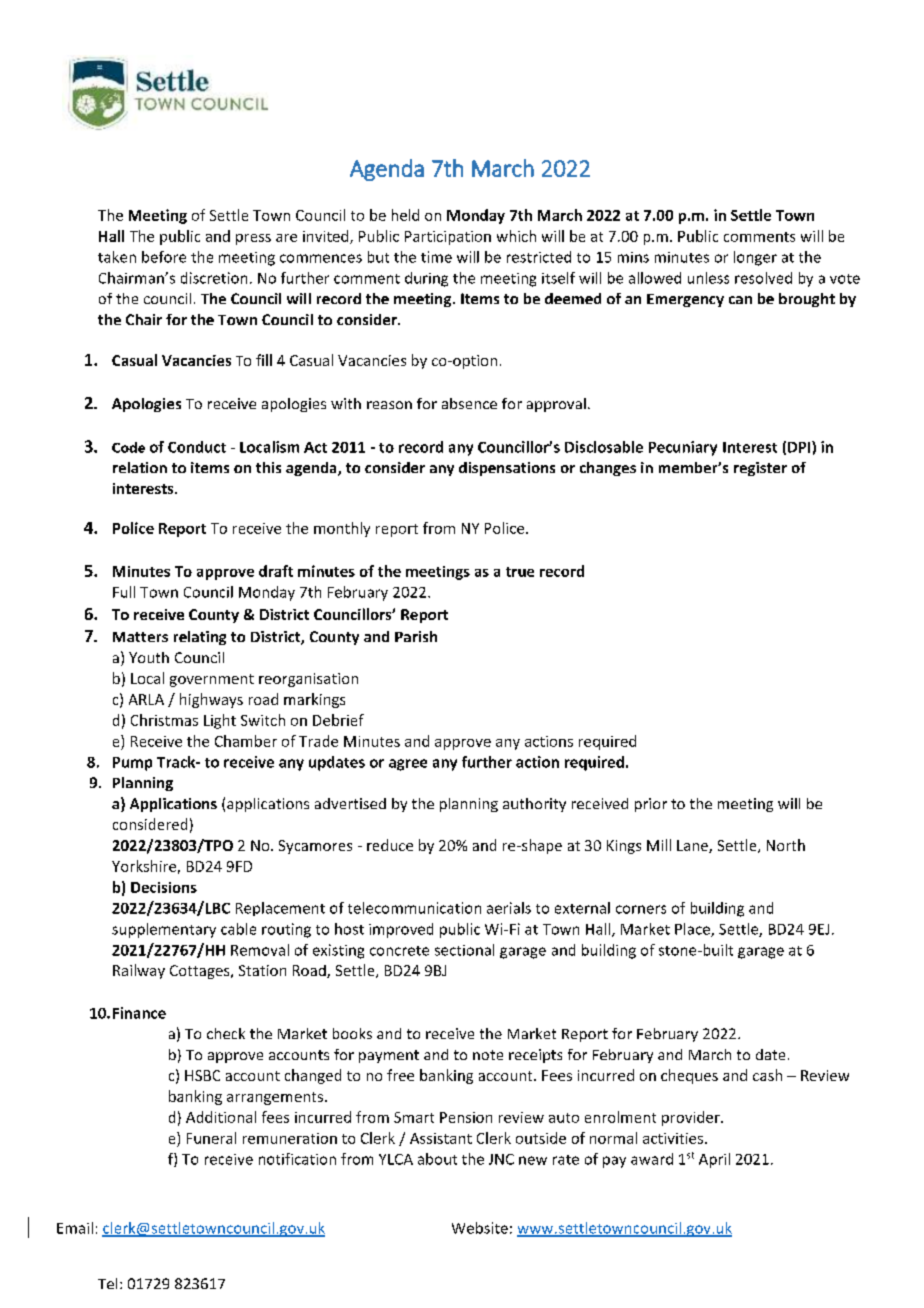  Describe the element at coordinates (408, 765) in the screenshot. I see `agree` at that location.
